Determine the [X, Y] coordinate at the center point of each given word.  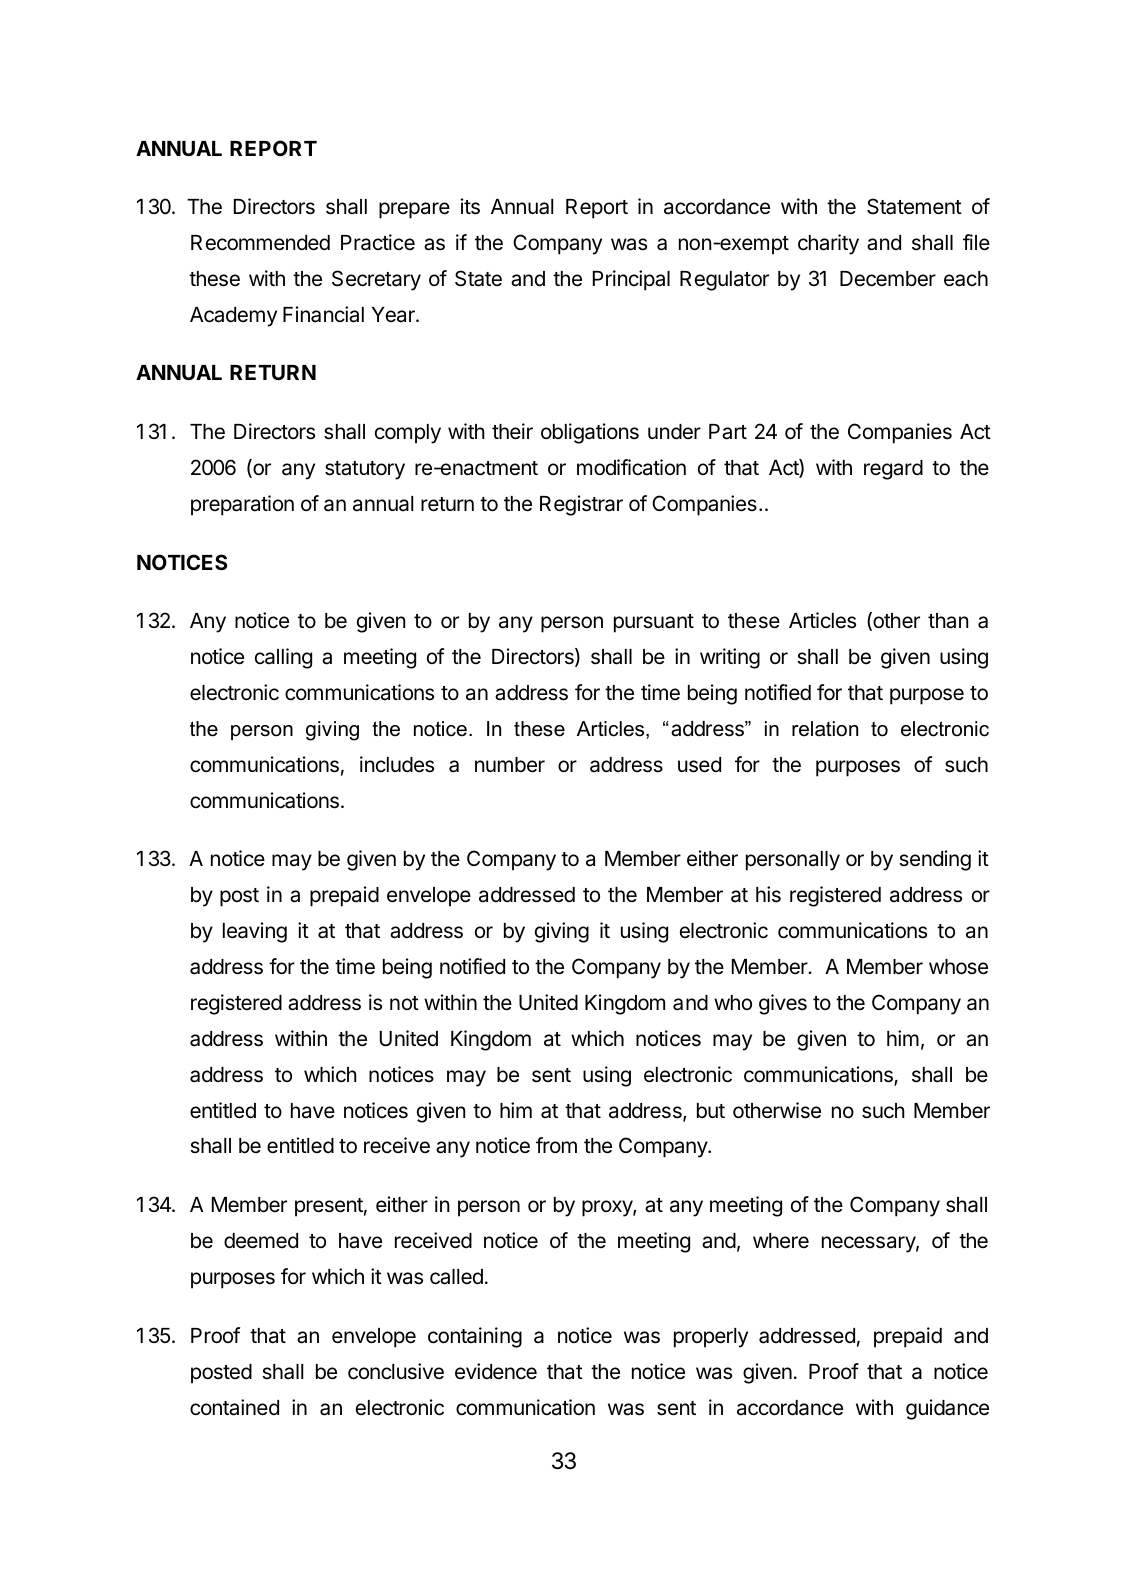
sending [935, 860]
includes [397, 764]
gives [783, 1004]
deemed [261, 1241]
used [699, 765]
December [888, 279]
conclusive [396, 1371]
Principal [631, 280]
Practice [378, 242]
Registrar [581, 505]
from [556, 1145]
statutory [365, 470]
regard [893, 470]
